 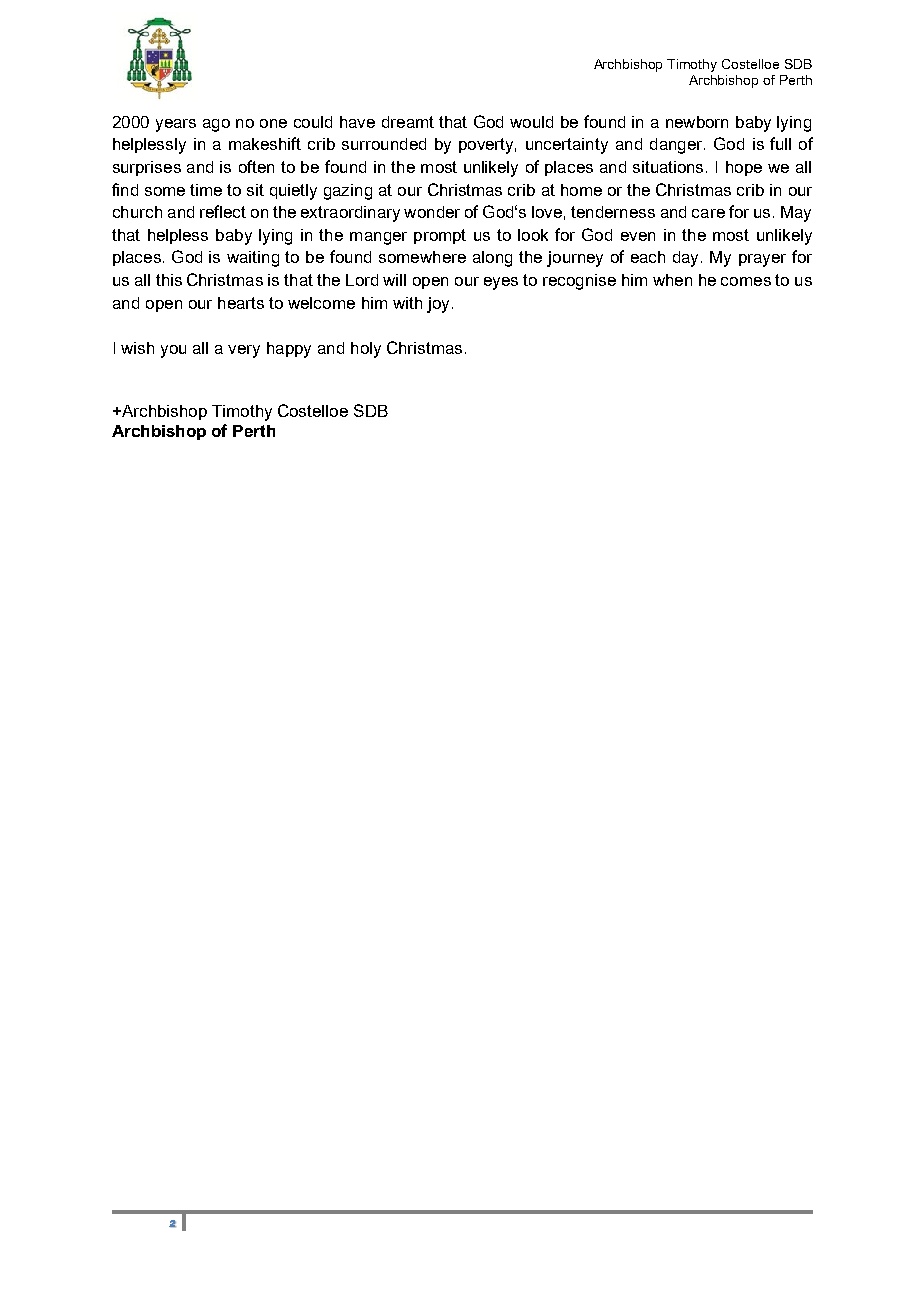 What do you see at coordinates (438, 305) in the screenshot?
I see `joy` at bounding box center [438, 305].
